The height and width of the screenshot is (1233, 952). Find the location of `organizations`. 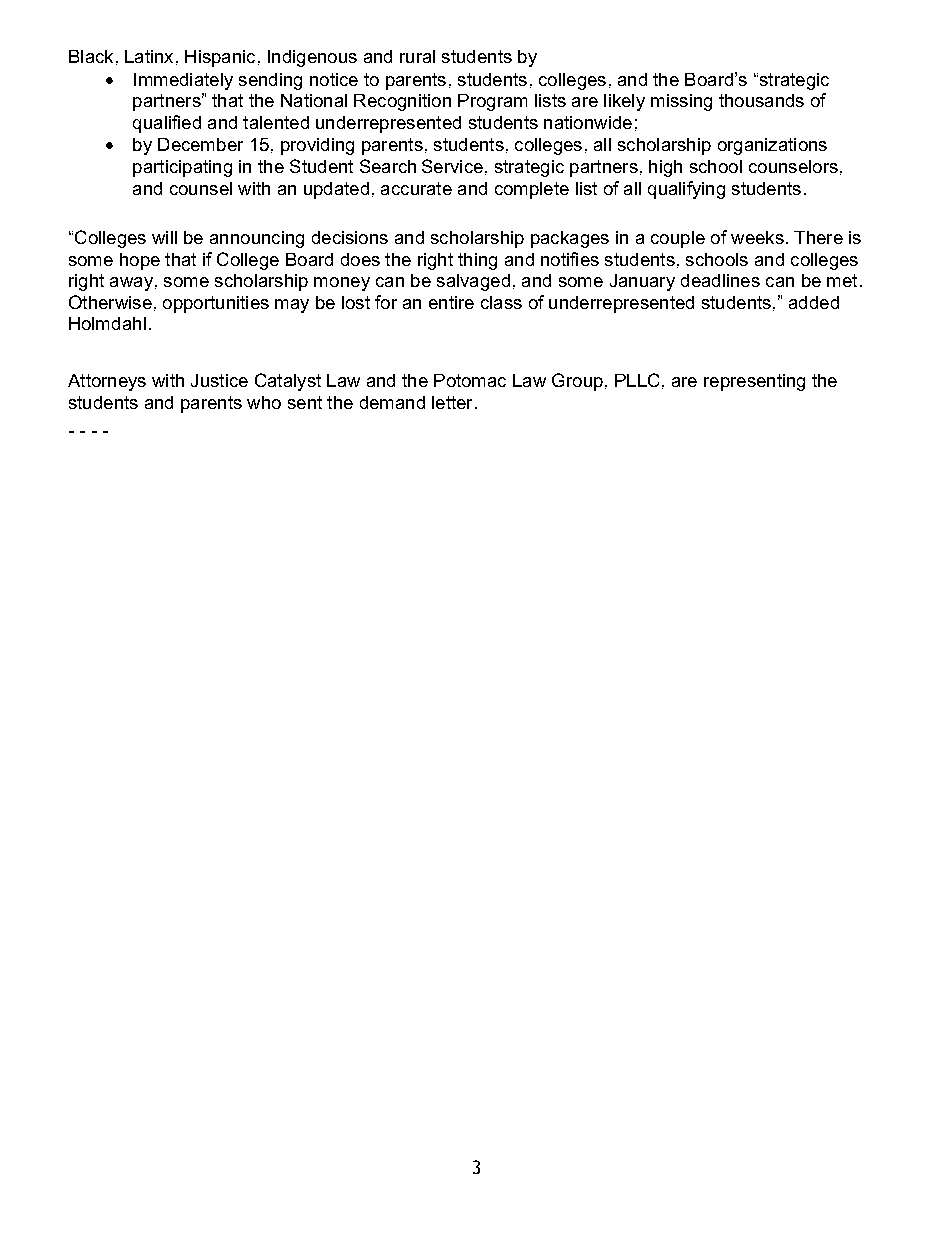

organizations is located at coordinates (772, 146).
